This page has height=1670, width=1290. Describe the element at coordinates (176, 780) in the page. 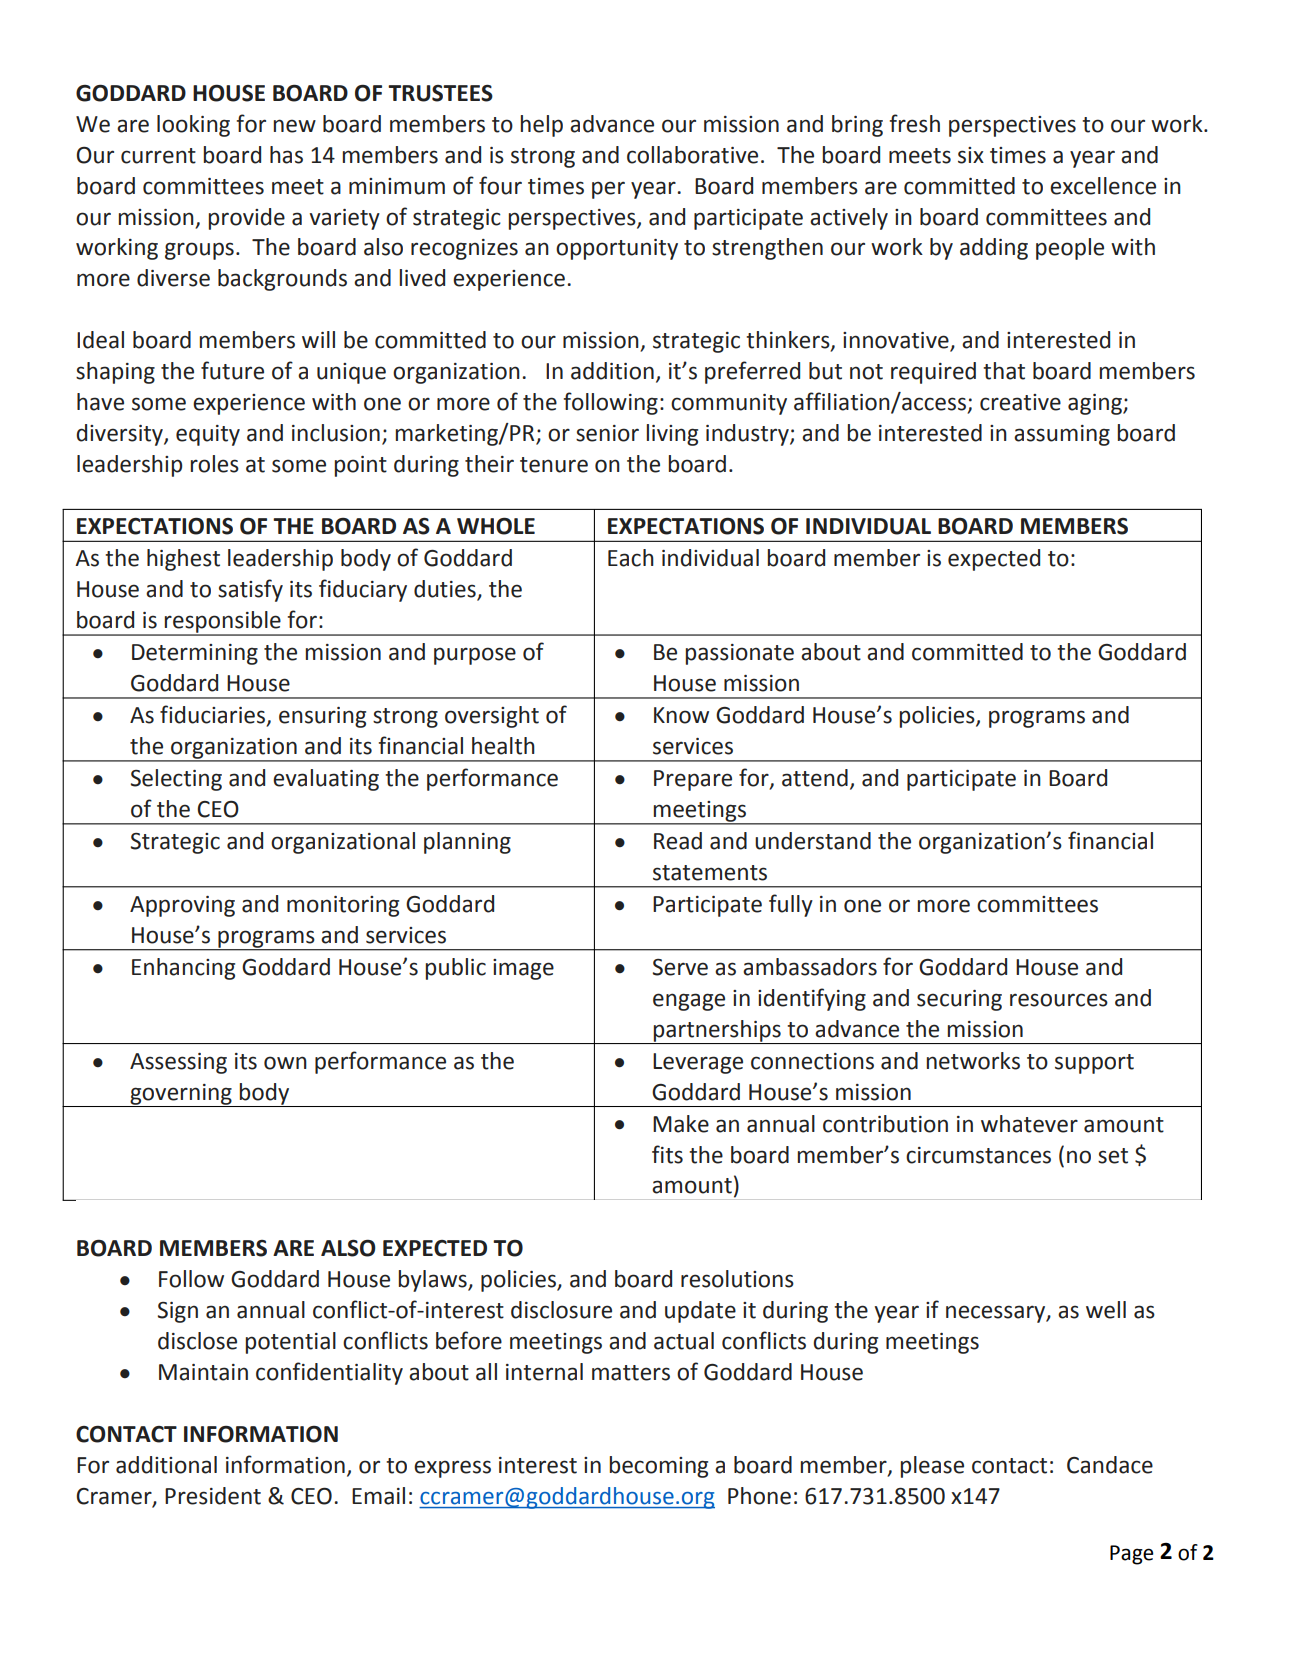

I see `Selecting` at that location.
